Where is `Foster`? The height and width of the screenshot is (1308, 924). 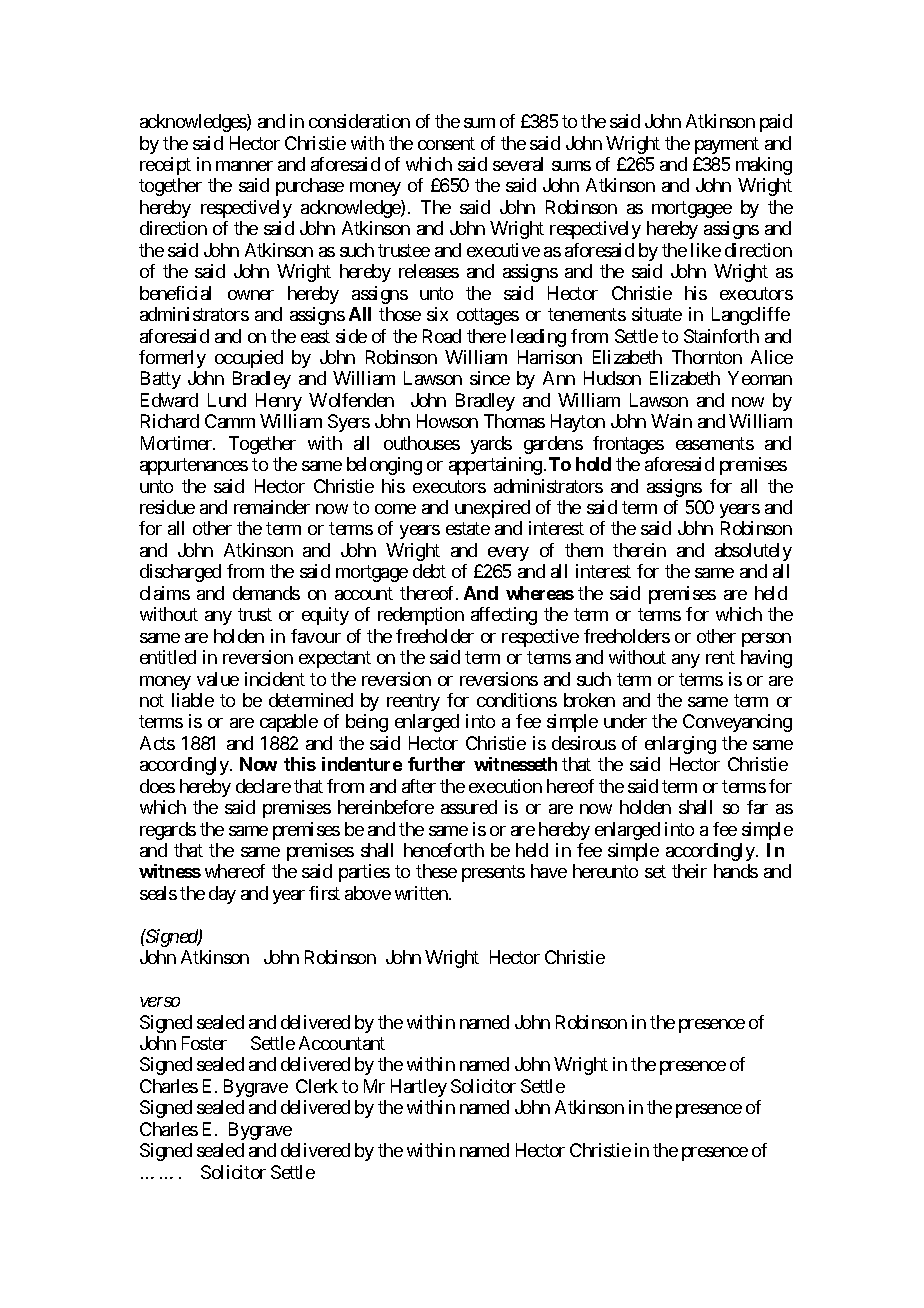 Foster is located at coordinates (204, 1043).
